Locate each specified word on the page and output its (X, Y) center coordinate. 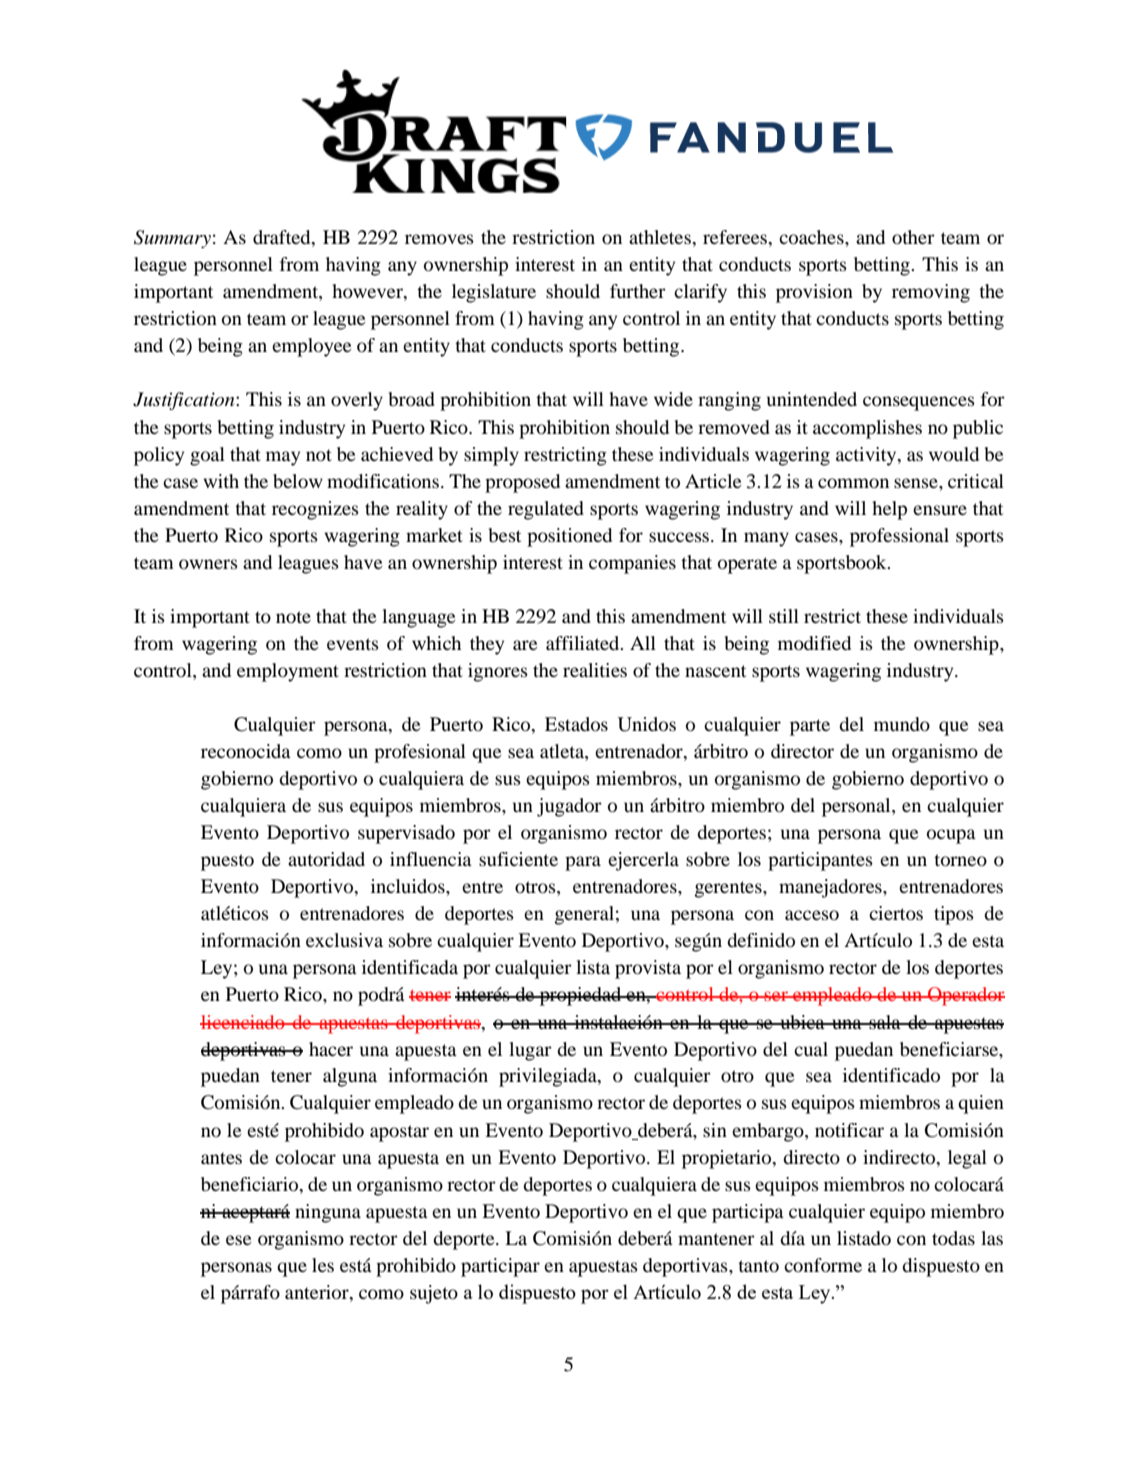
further (638, 291)
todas (953, 1238)
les (323, 1265)
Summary (172, 239)
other (913, 237)
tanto (758, 1266)
